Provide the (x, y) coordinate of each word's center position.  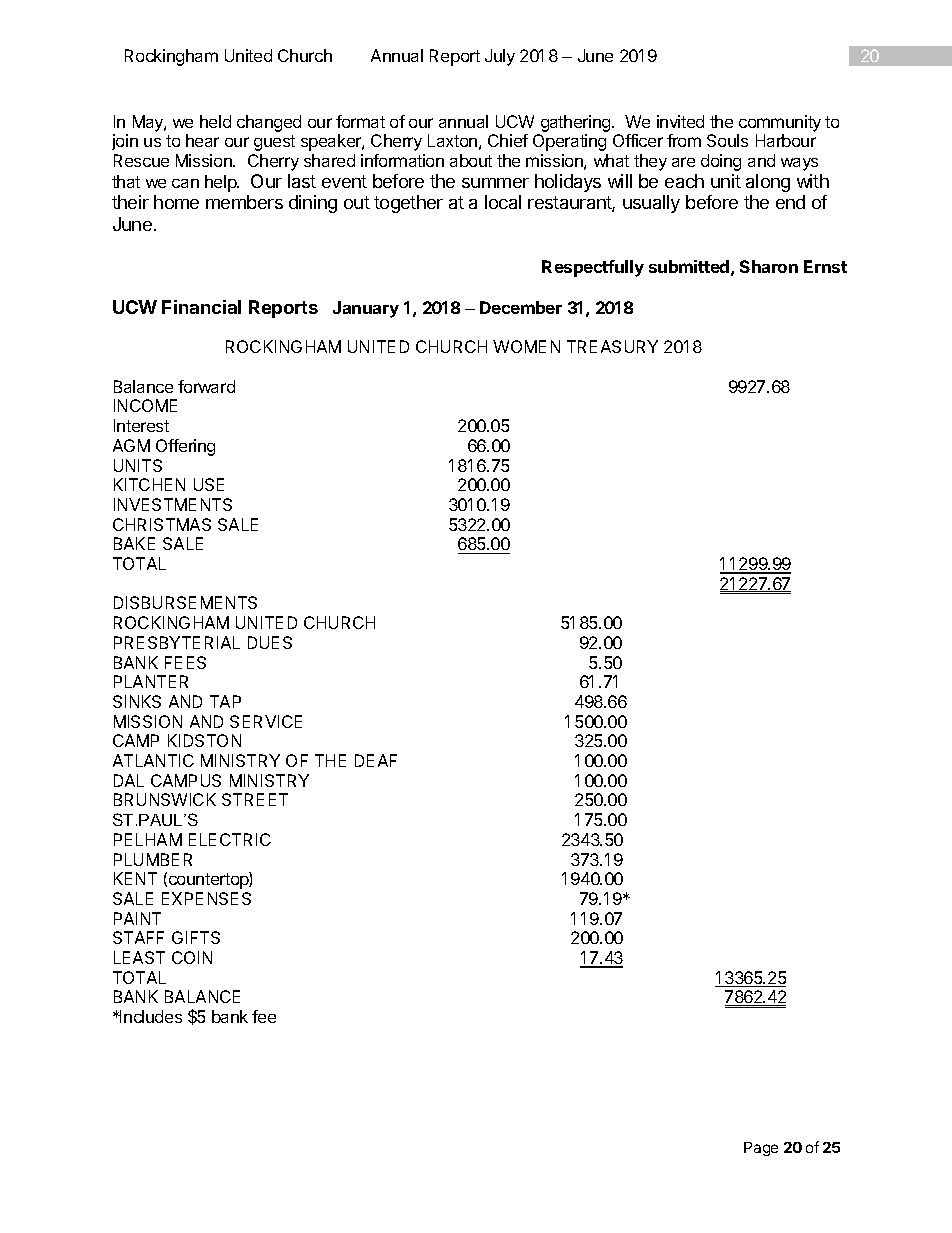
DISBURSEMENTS (185, 602)
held (215, 121)
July (500, 57)
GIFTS (196, 937)
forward (206, 386)
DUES (270, 642)
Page (761, 1149)
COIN (192, 957)
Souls (727, 140)
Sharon (769, 266)
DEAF (376, 760)
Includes (150, 1016)
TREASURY (612, 346)
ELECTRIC (230, 839)
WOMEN (526, 346)
